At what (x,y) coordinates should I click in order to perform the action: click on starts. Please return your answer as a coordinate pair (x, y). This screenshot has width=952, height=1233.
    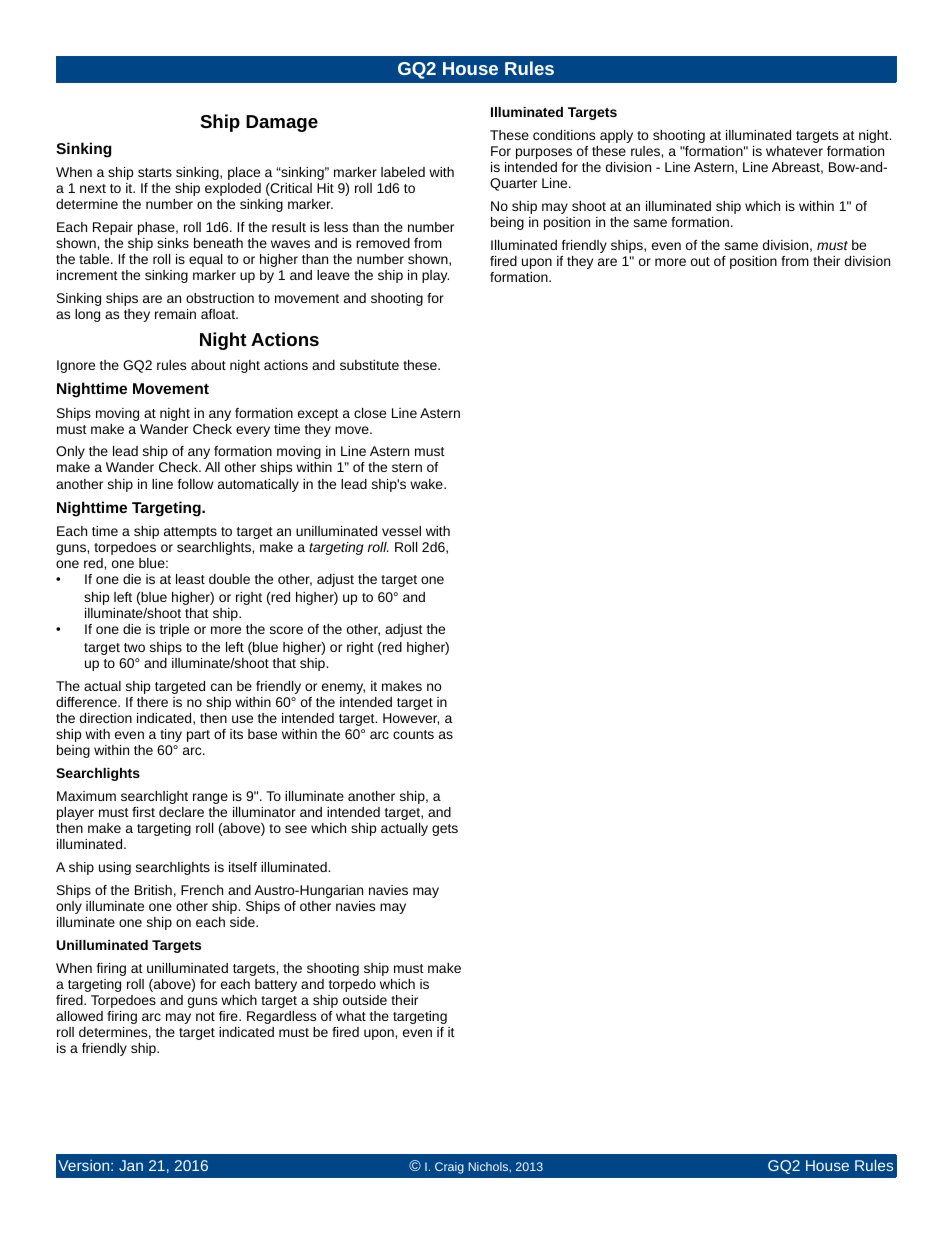
    Looking at the image, I should click on (155, 172).
